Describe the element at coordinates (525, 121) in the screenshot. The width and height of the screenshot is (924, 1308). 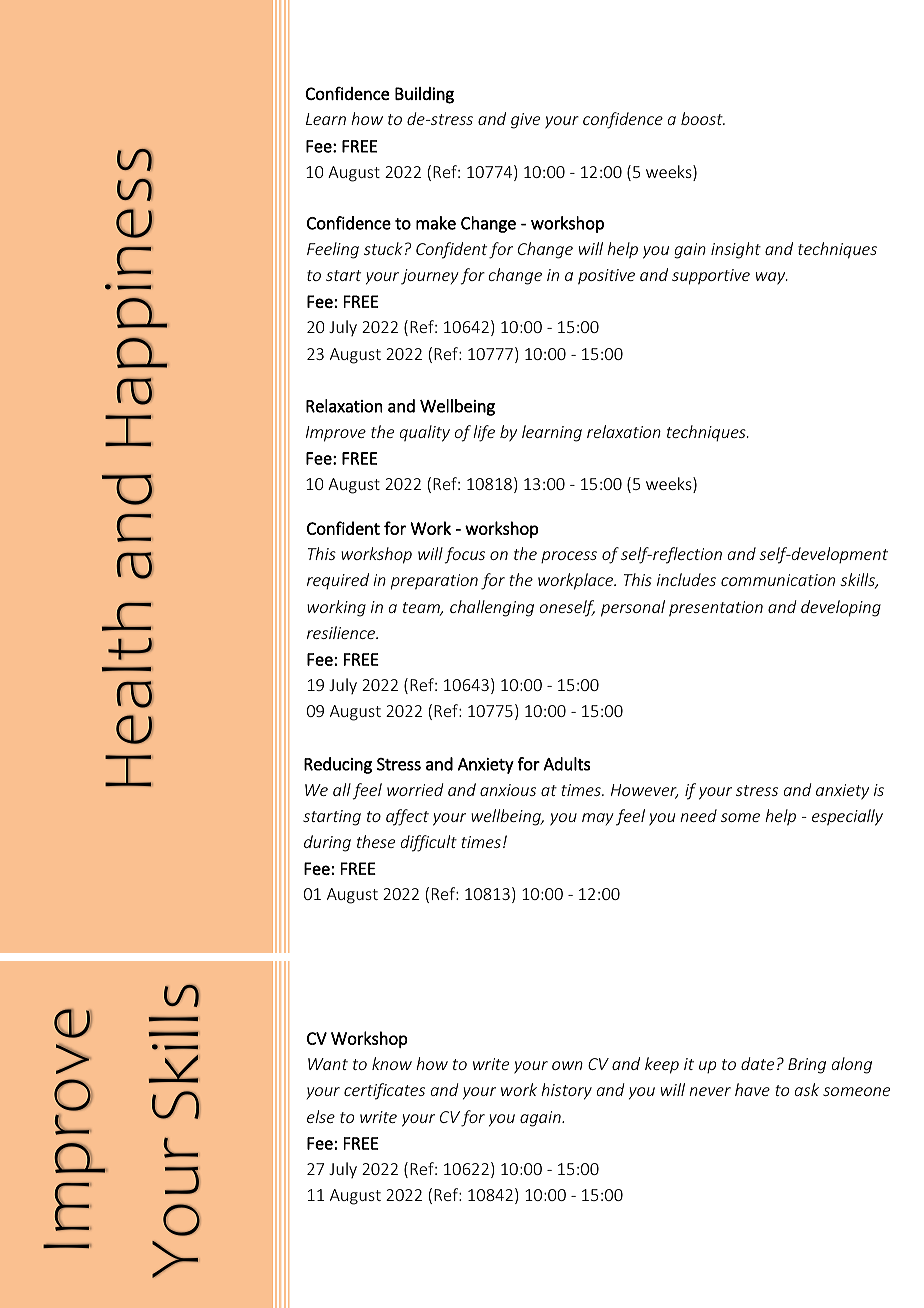
I see `give` at that location.
